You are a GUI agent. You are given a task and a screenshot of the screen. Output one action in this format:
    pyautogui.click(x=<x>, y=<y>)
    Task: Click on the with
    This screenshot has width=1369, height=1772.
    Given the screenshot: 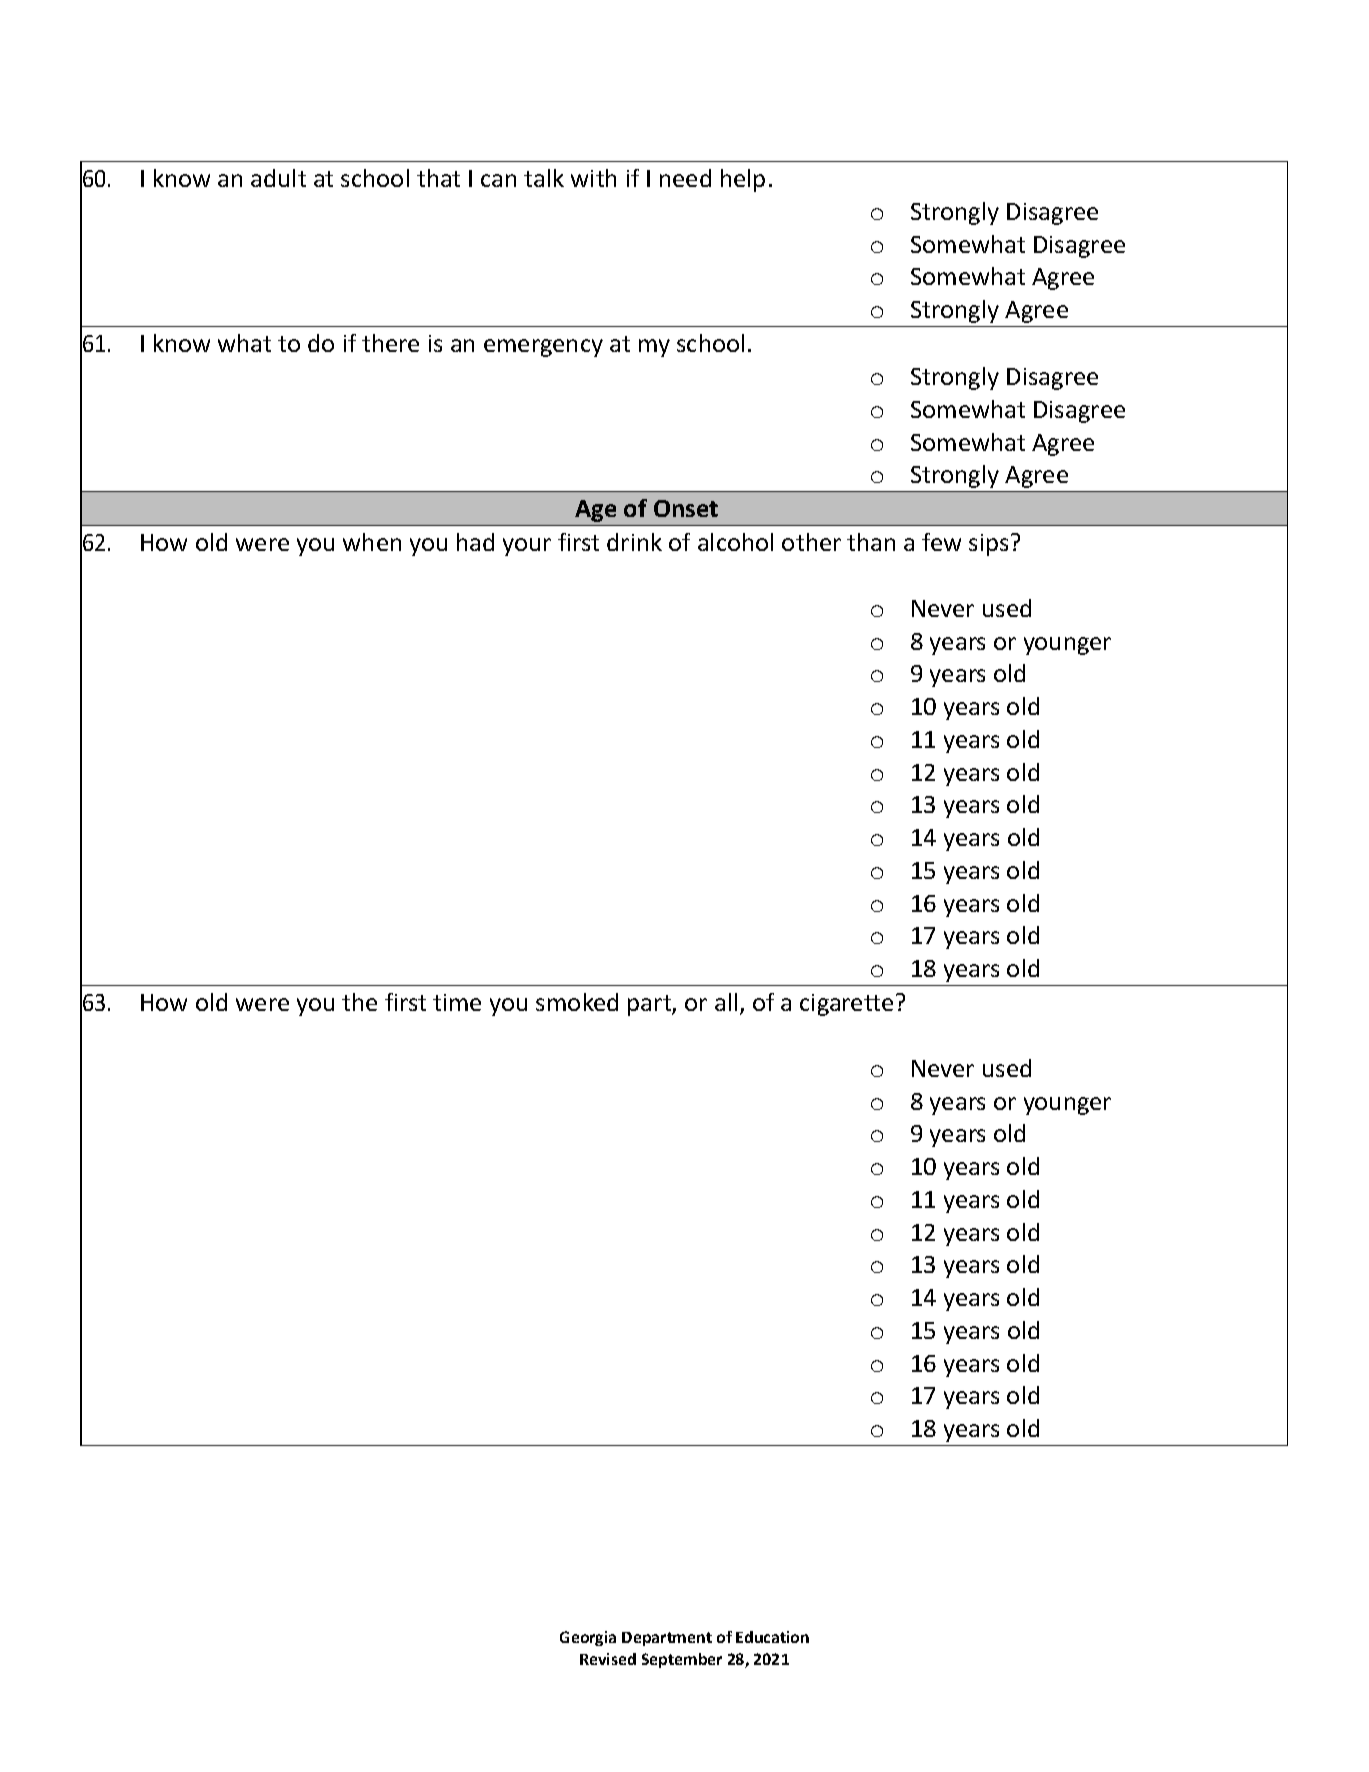 What is the action you would take?
    pyautogui.click(x=593, y=178)
